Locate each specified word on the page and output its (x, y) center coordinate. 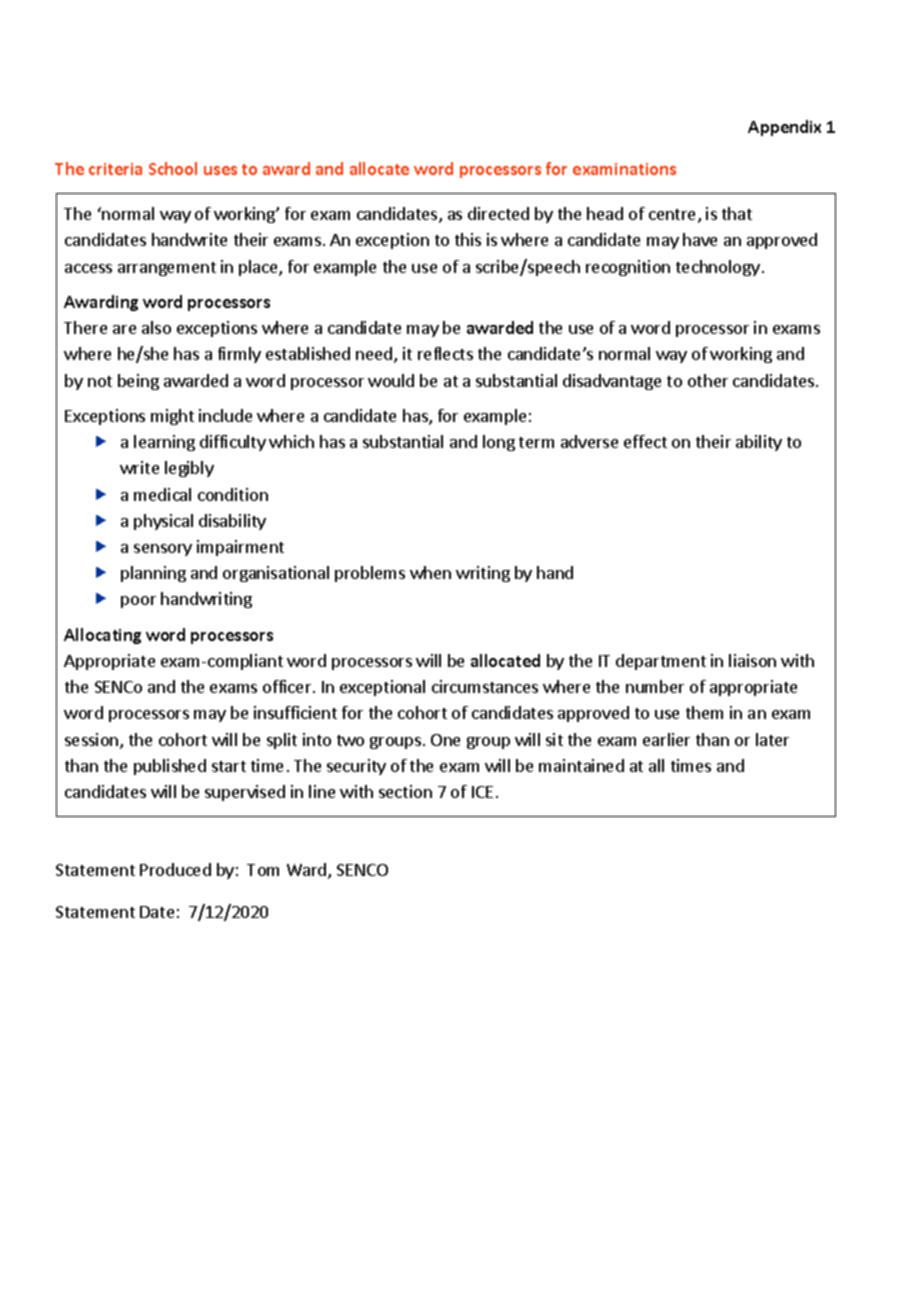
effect (645, 441)
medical (162, 494)
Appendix (784, 128)
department (661, 662)
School (173, 168)
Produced (175, 869)
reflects (445, 353)
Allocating (102, 636)
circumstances (485, 686)
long (499, 443)
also (156, 327)
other (708, 380)
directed (498, 213)
